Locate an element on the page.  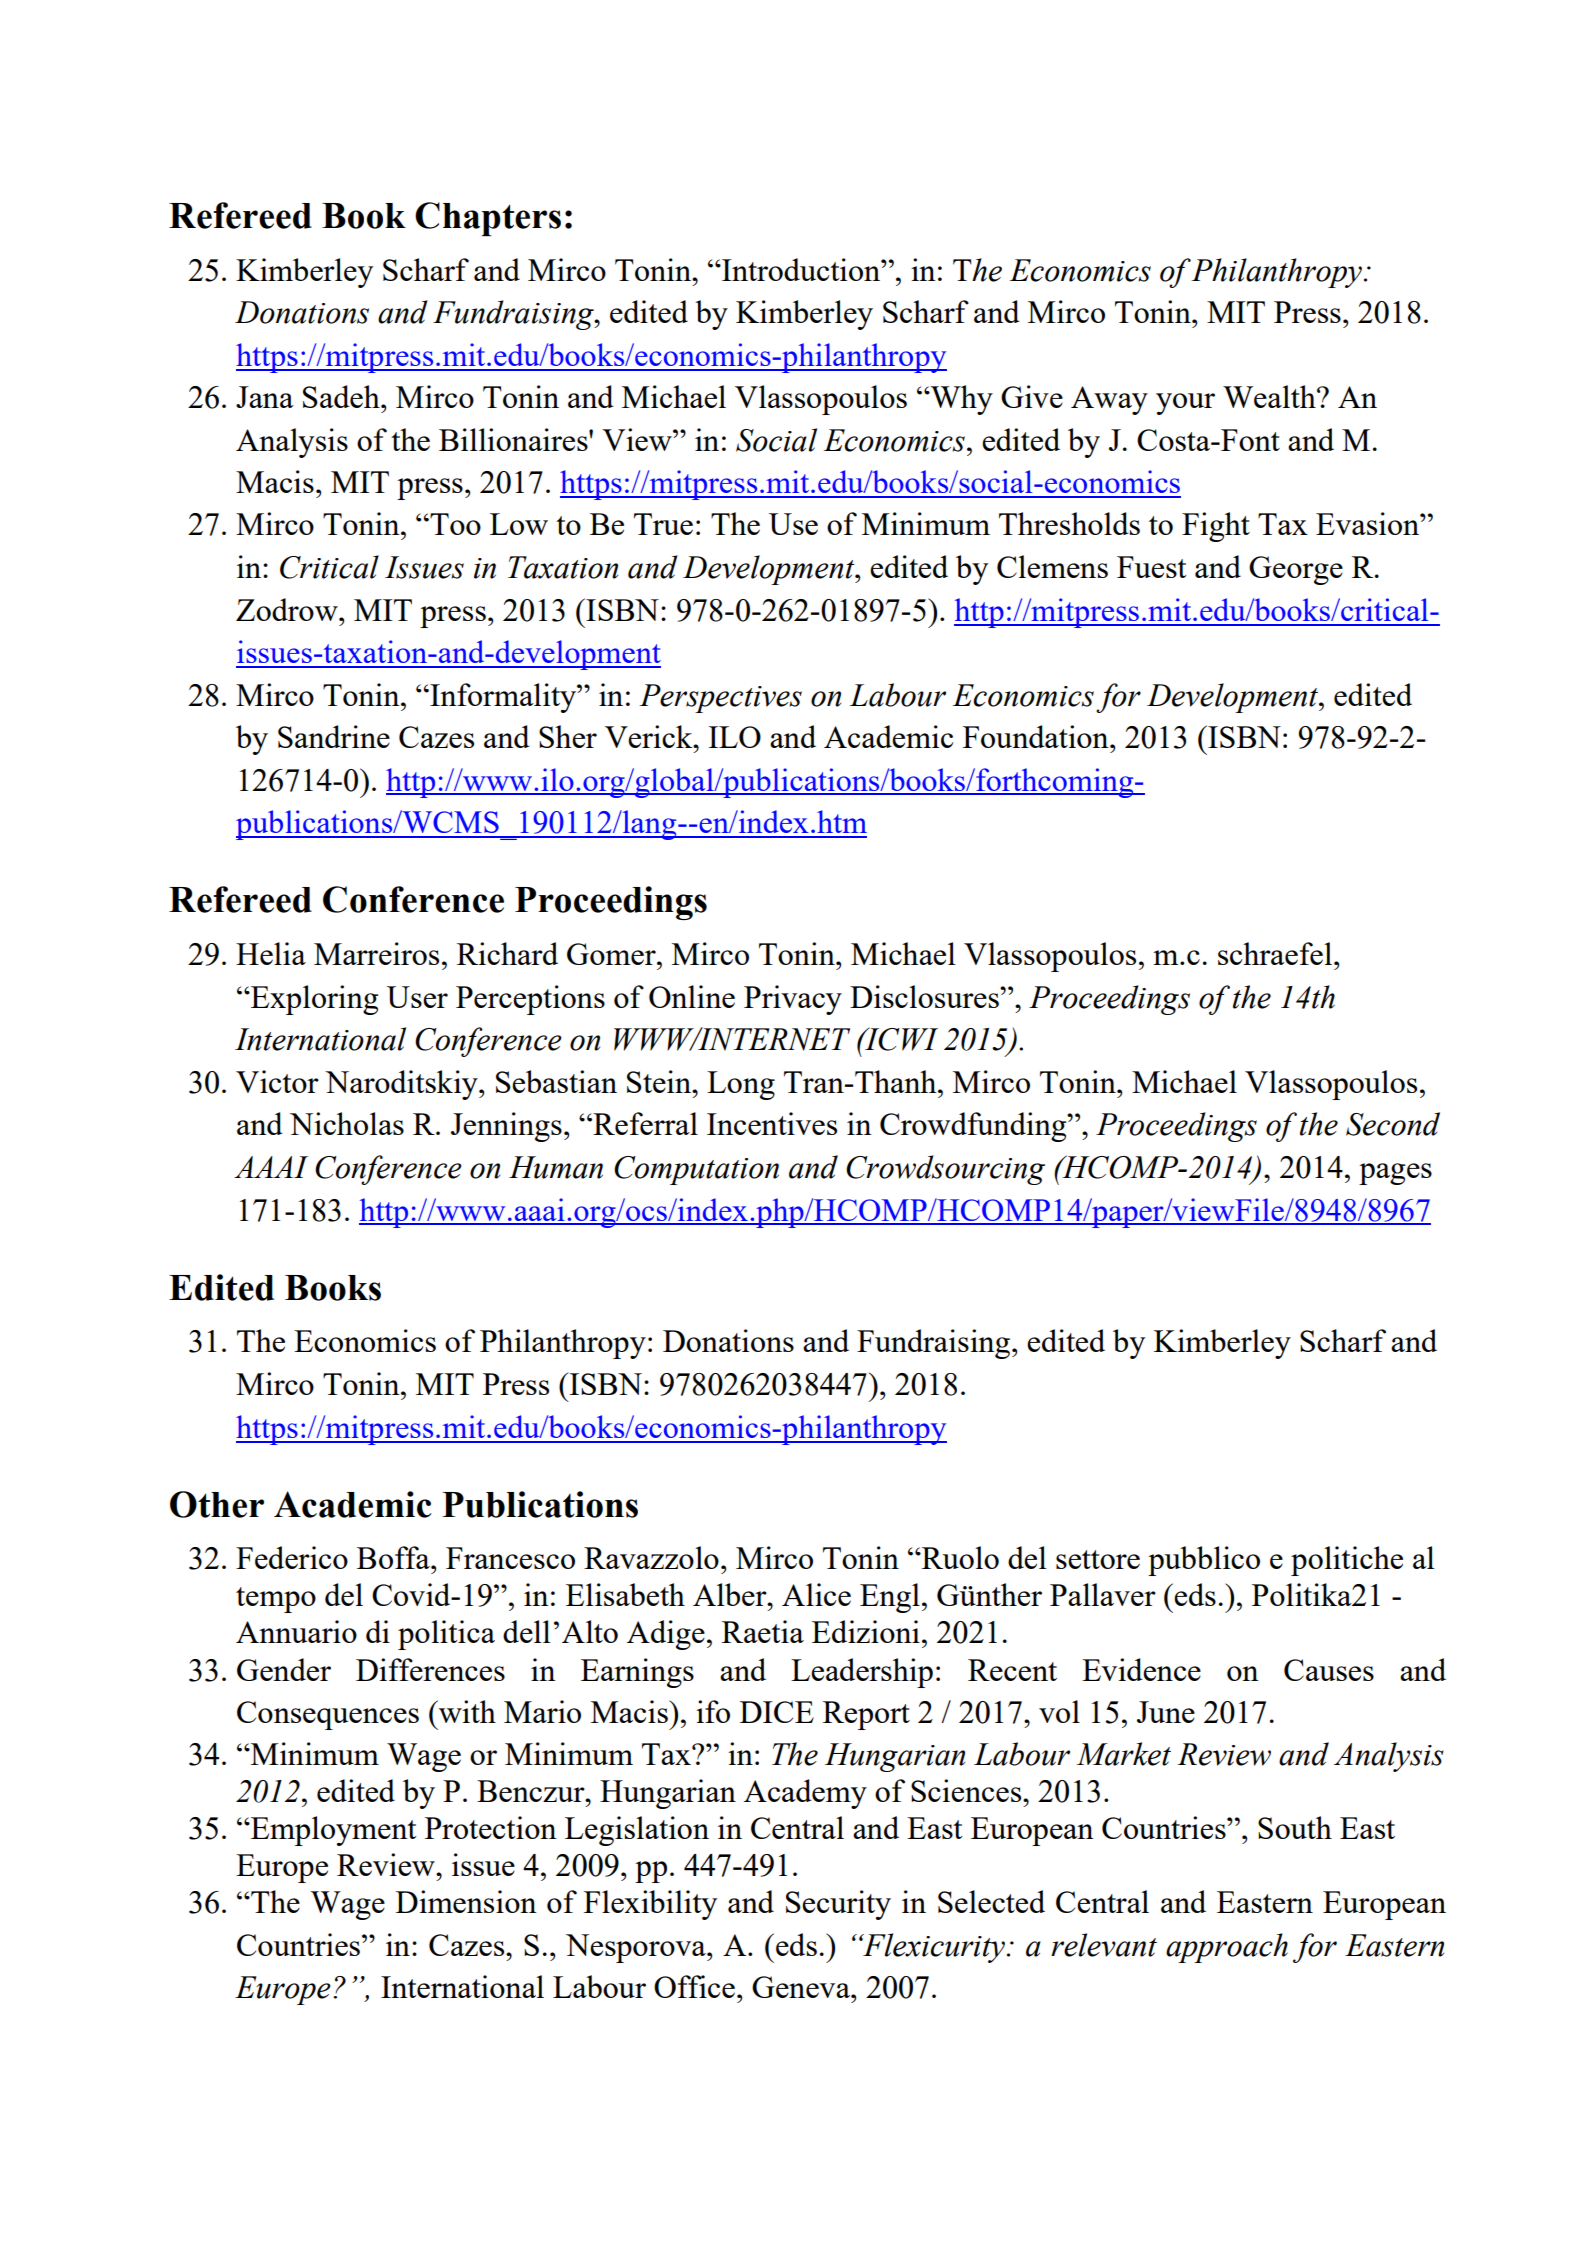
George is located at coordinates (1296, 570).
